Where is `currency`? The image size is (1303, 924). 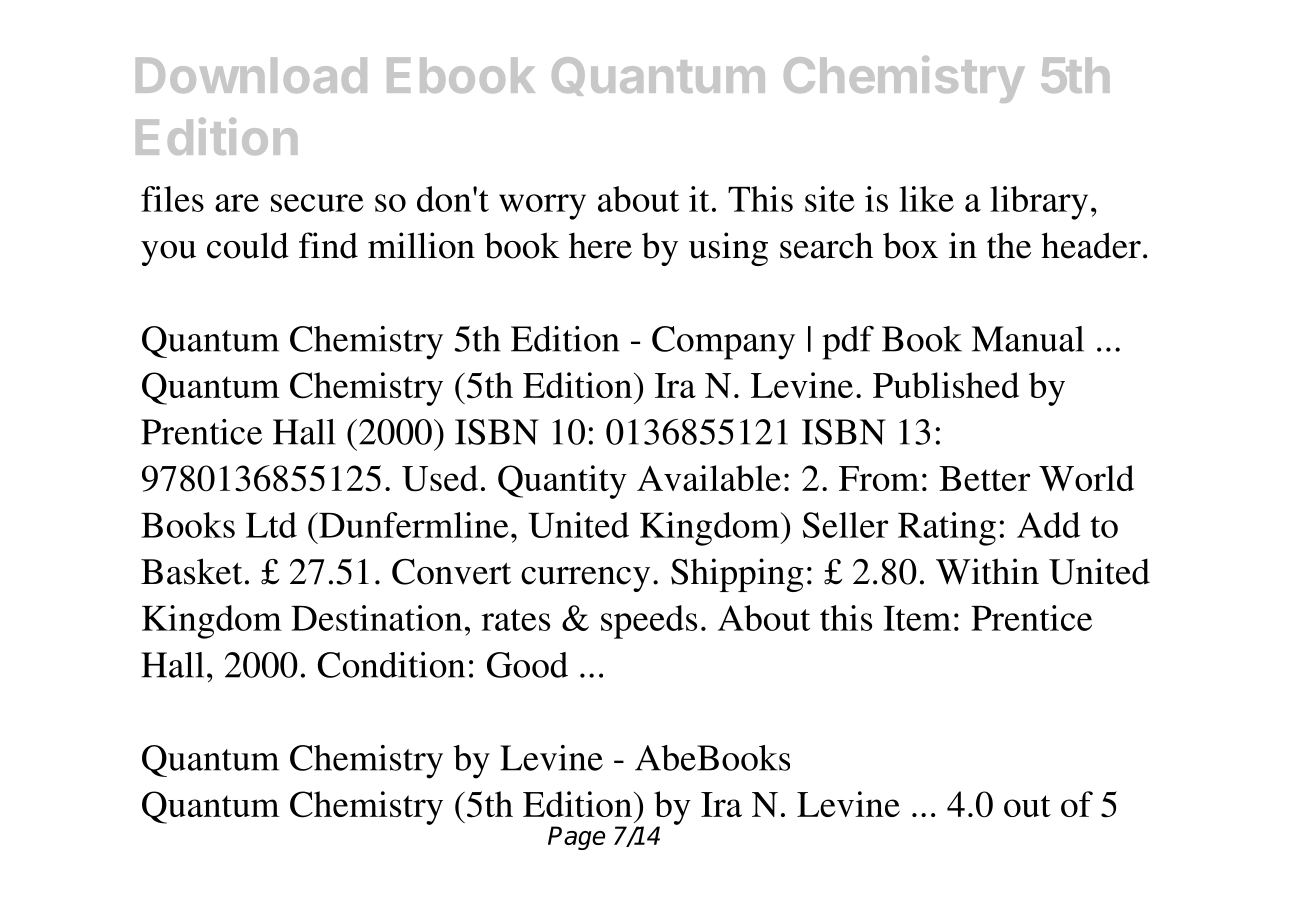
currency is located at coordinates (585, 579).
